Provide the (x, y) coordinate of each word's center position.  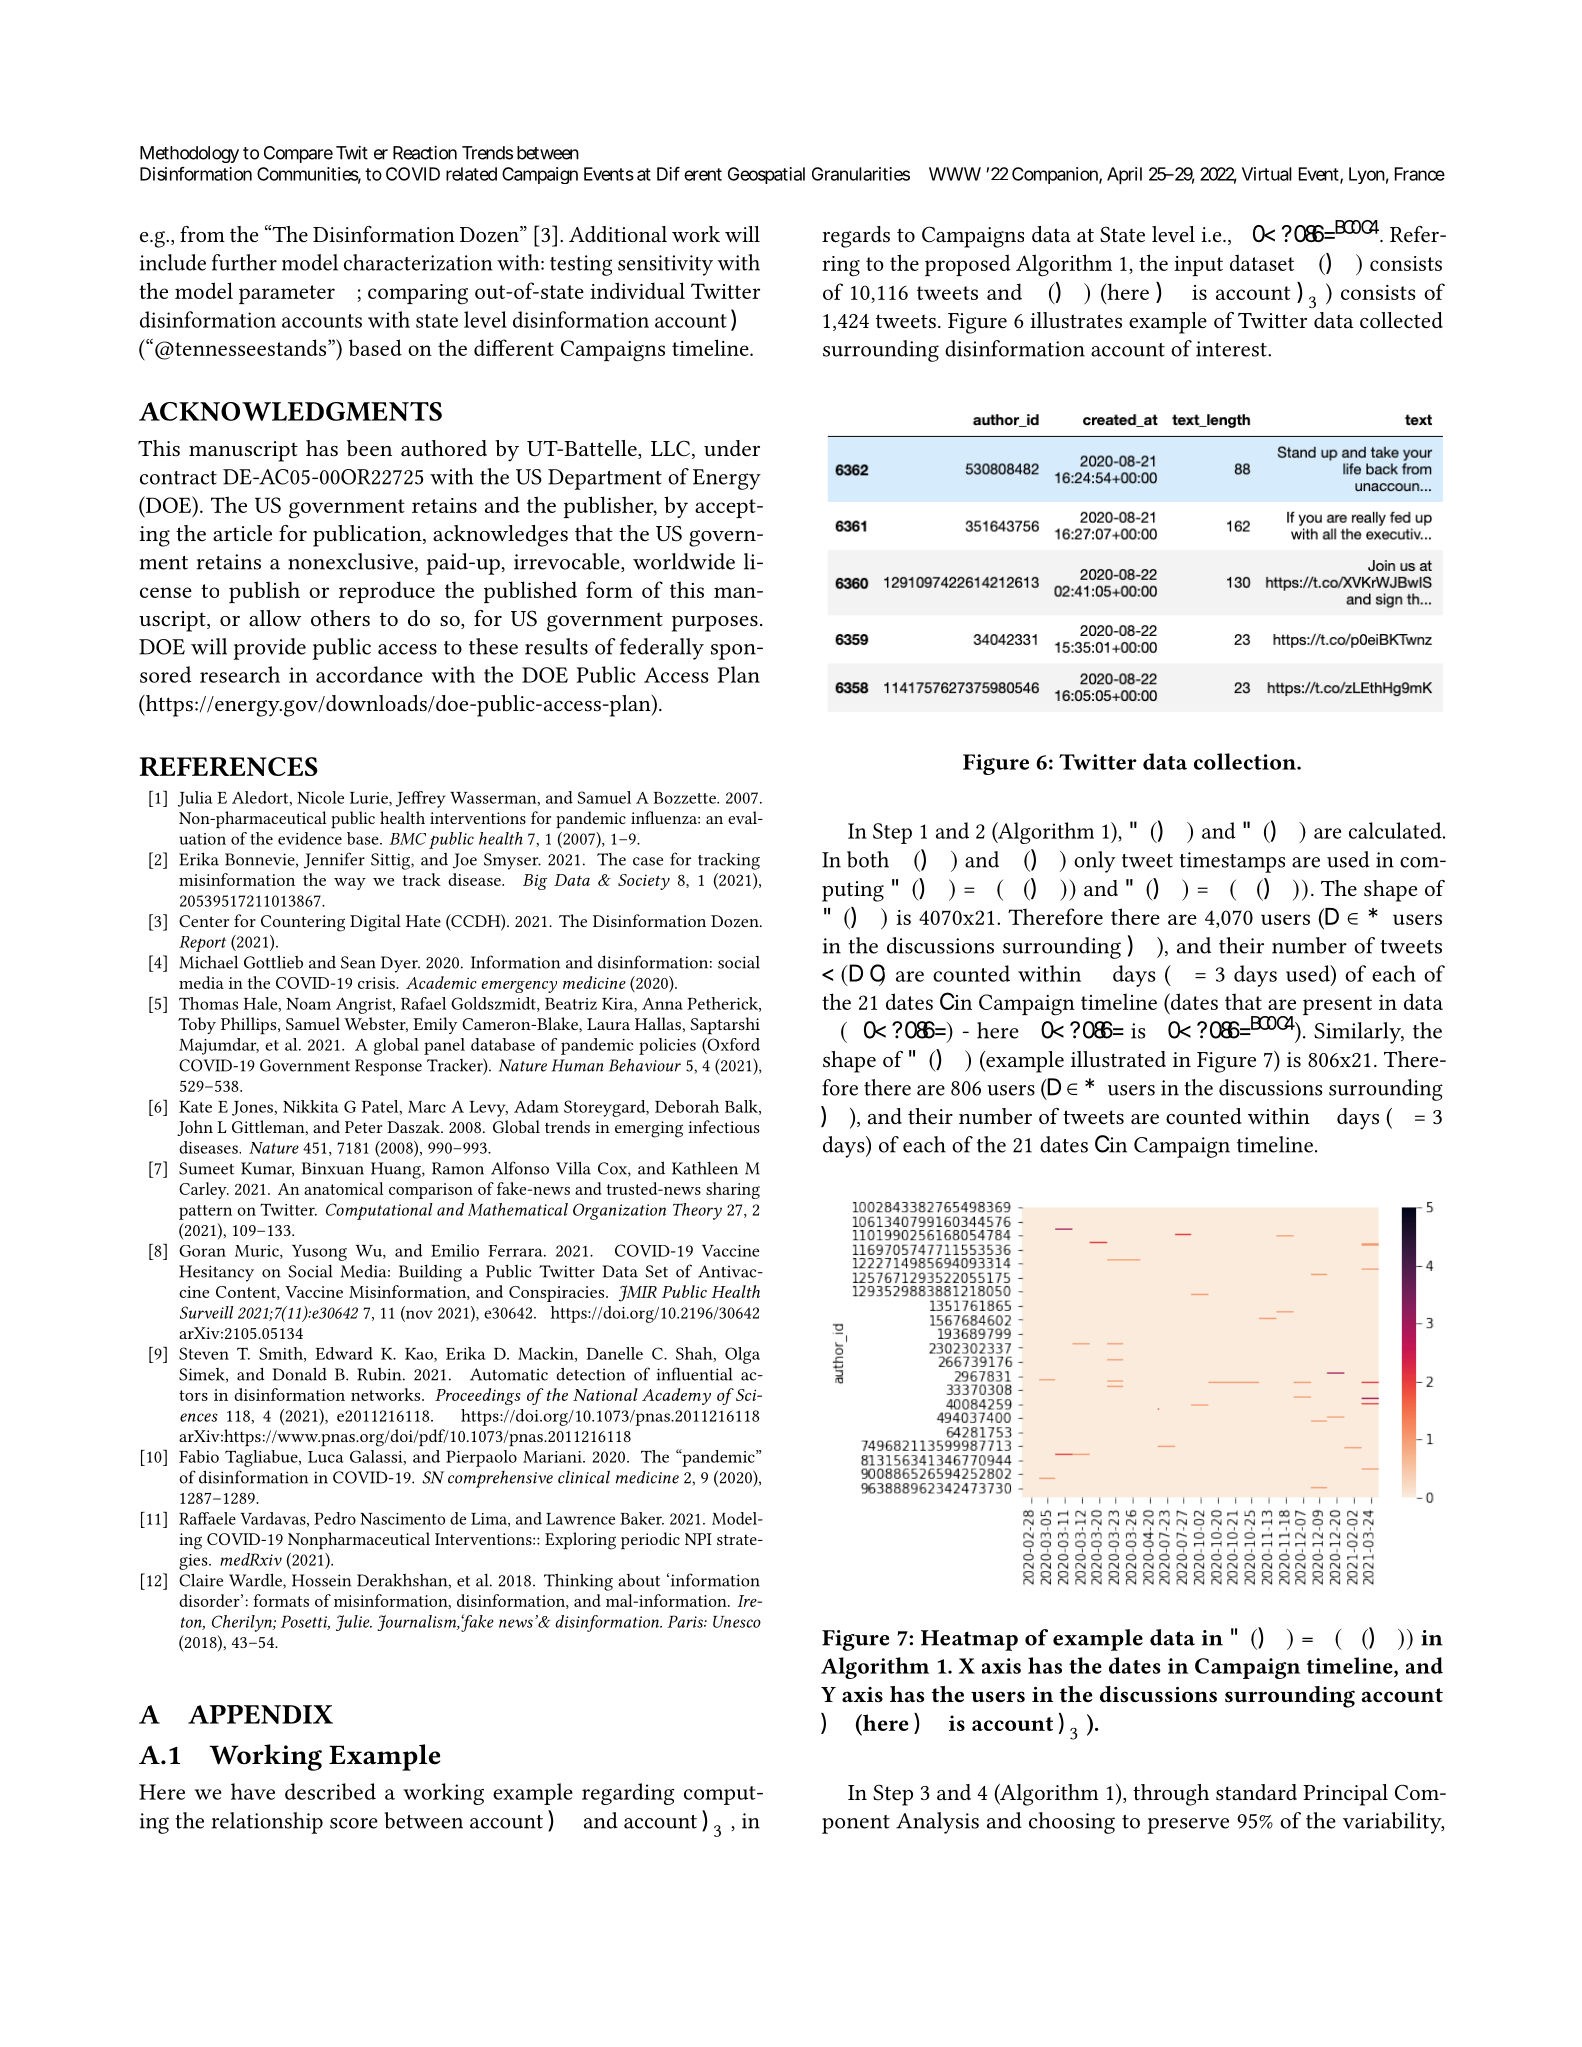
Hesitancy (216, 1273)
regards (856, 237)
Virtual (1267, 174)
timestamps (1232, 862)
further (244, 262)
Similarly (1359, 1033)
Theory (697, 1211)
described (330, 1791)
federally (662, 649)
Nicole (320, 797)
